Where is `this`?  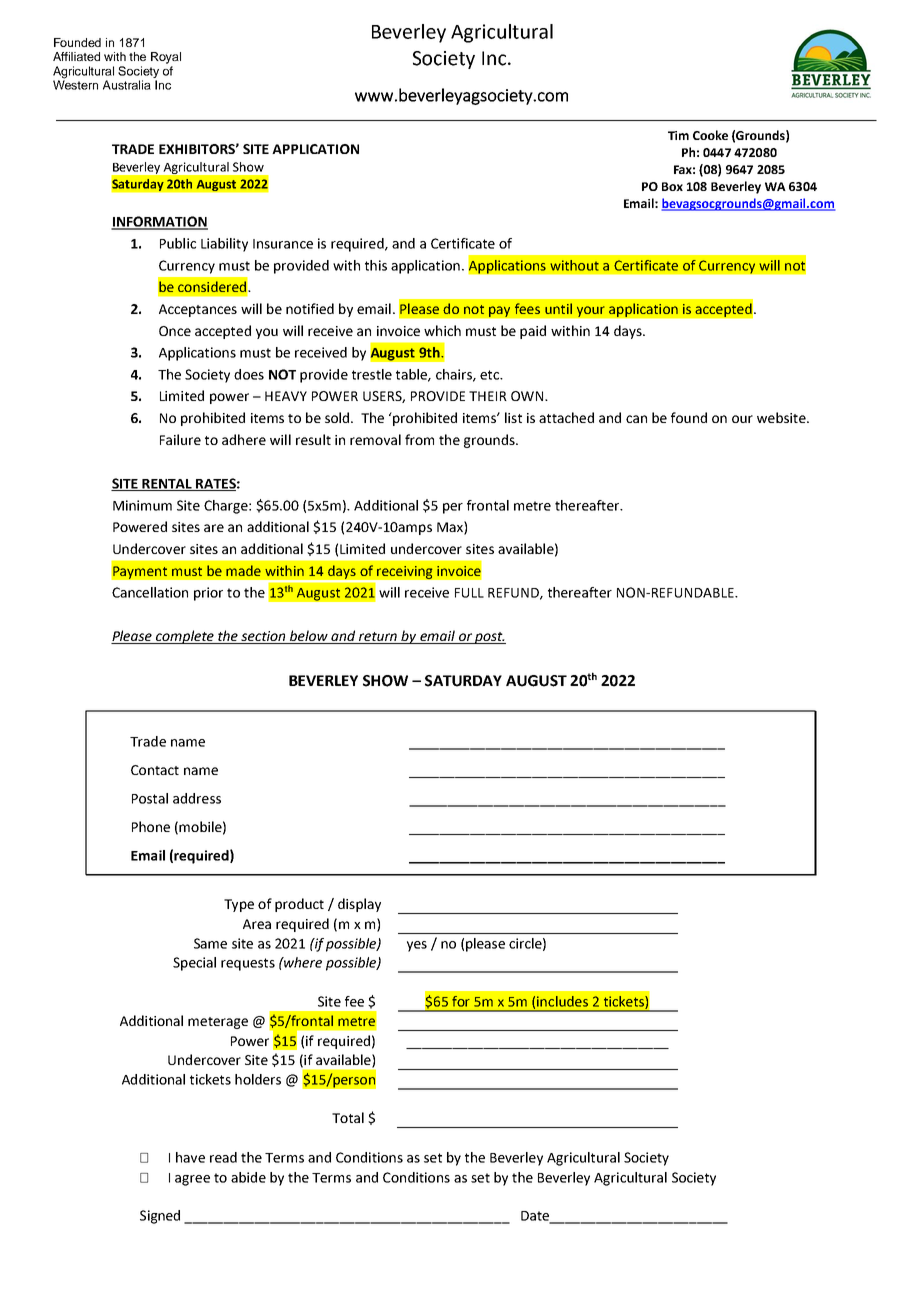 this is located at coordinates (376, 265).
